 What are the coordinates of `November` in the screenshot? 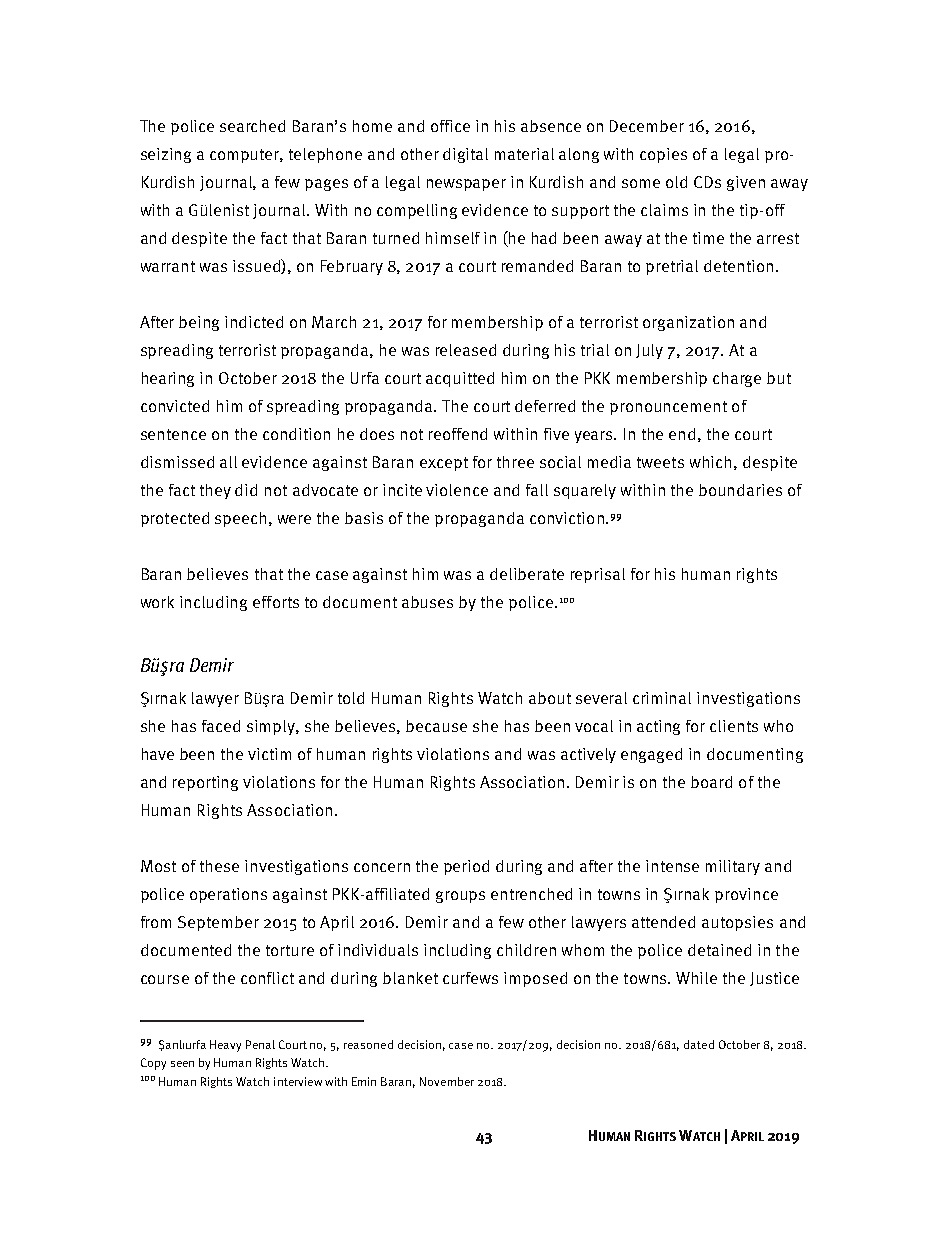 It's located at (447, 1081).
